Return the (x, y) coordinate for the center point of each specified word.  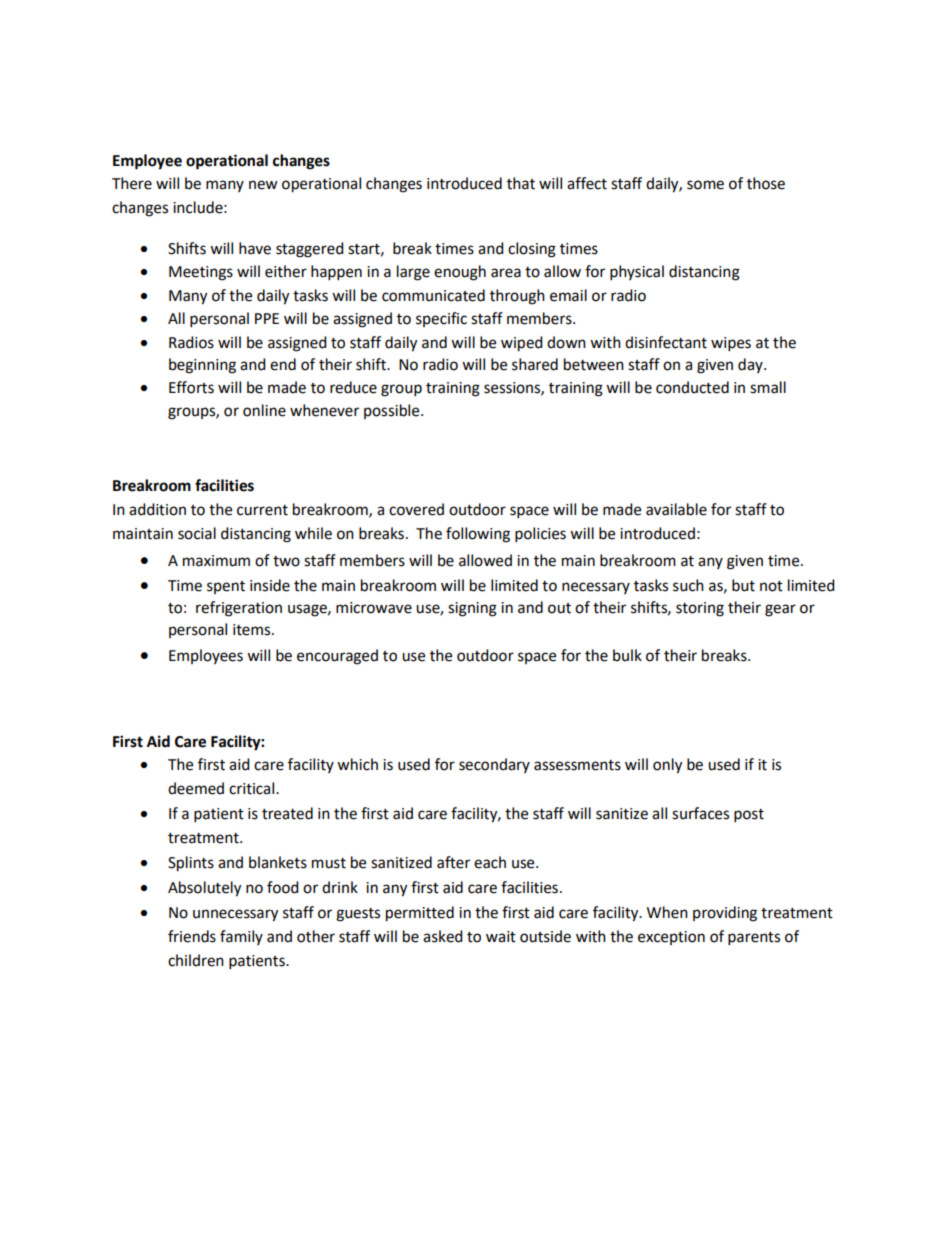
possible (393, 411)
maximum (216, 561)
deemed (196, 788)
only (667, 766)
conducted (692, 387)
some (705, 185)
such (688, 585)
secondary (494, 765)
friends (192, 936)
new (263, 185)
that (521, 183)
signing (472, 609)
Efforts (191, 387)
